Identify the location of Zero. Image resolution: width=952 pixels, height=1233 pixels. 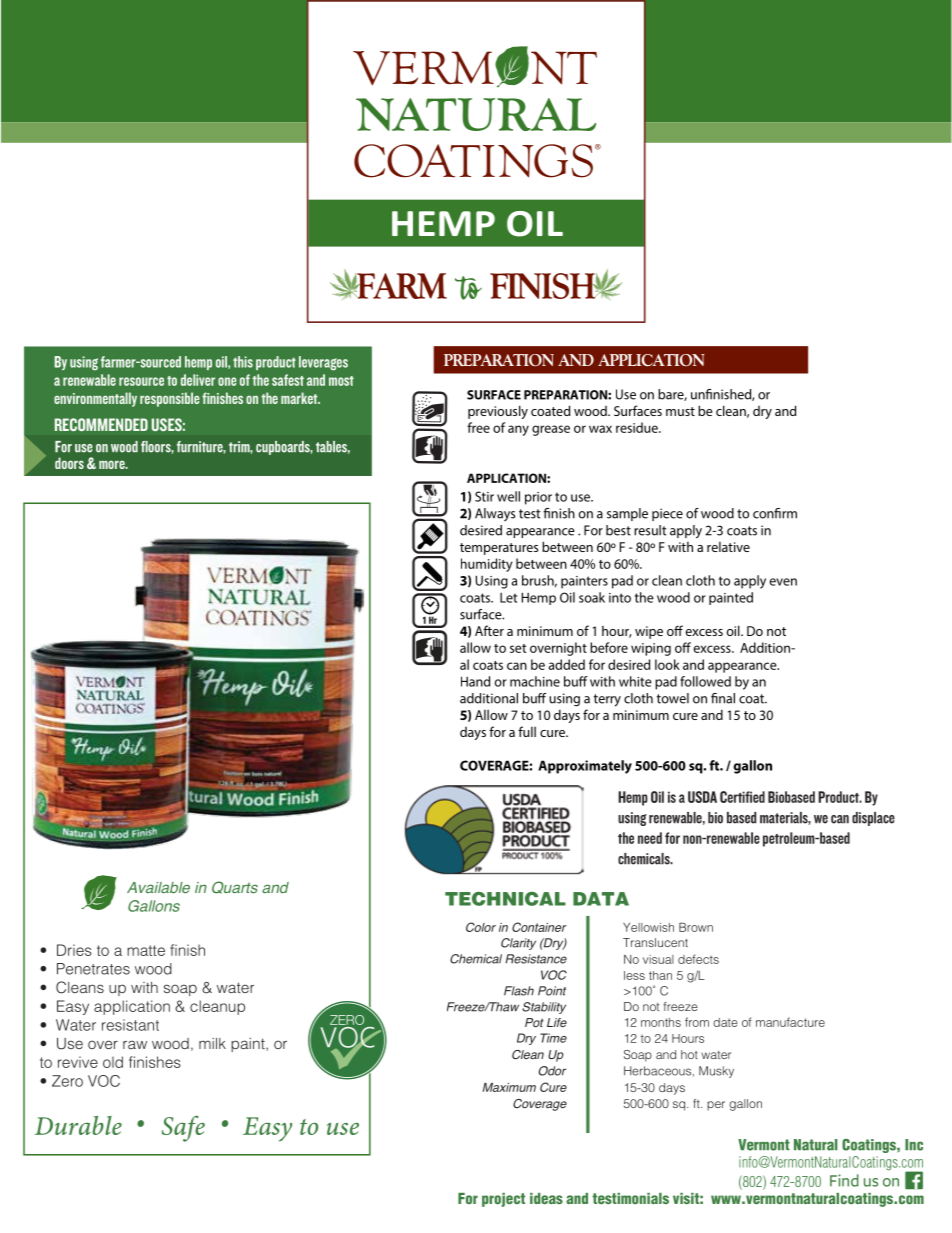
(67, 1081).
